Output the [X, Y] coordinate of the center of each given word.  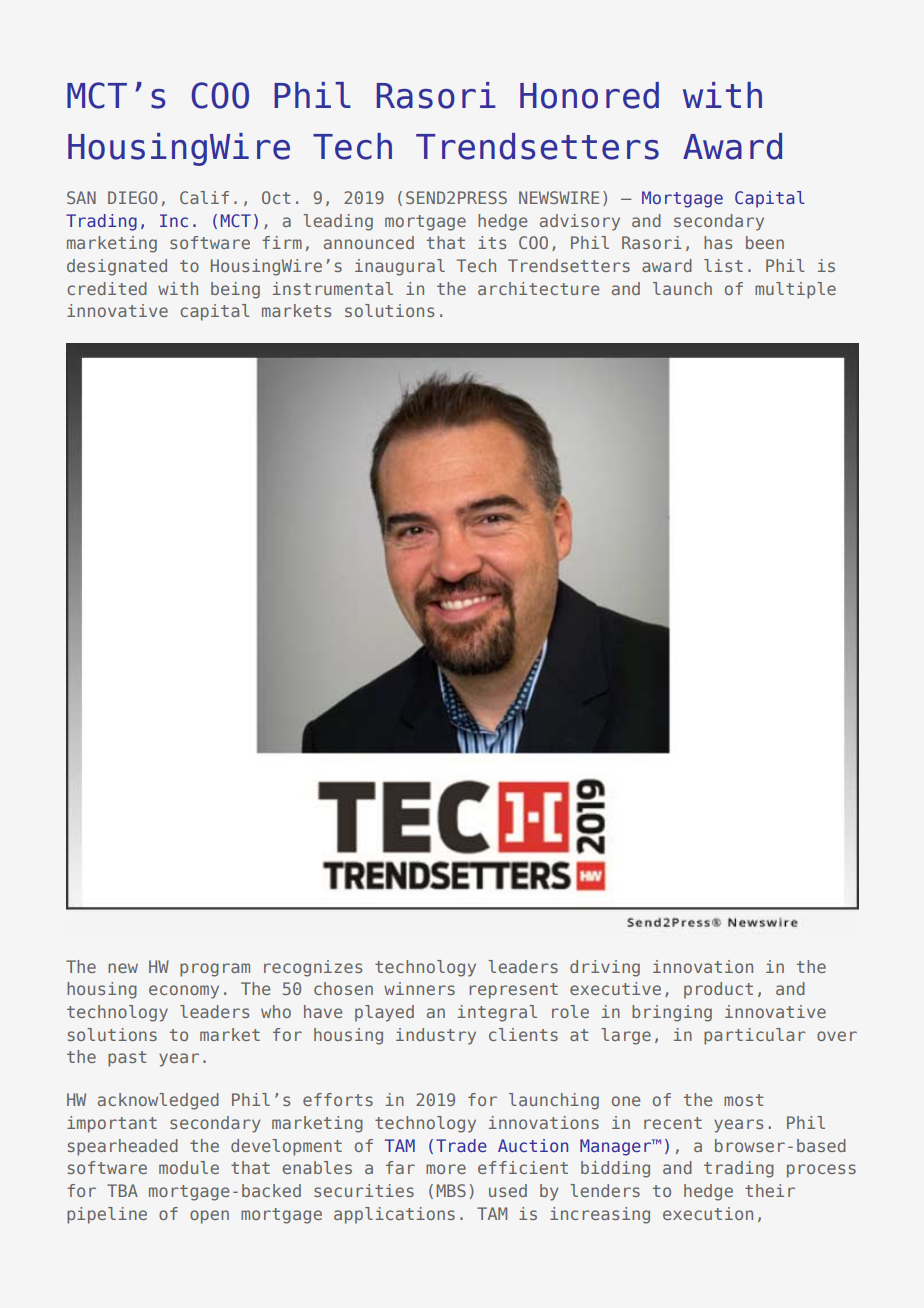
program [215, 970]
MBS [451, 1190]
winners [419, 988]
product [718, 990]
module [189, 1167]
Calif [204, 197]
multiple [795, 290]
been [765, 242]
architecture [538, 288]
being [235, 290]
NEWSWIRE [559, 197]
